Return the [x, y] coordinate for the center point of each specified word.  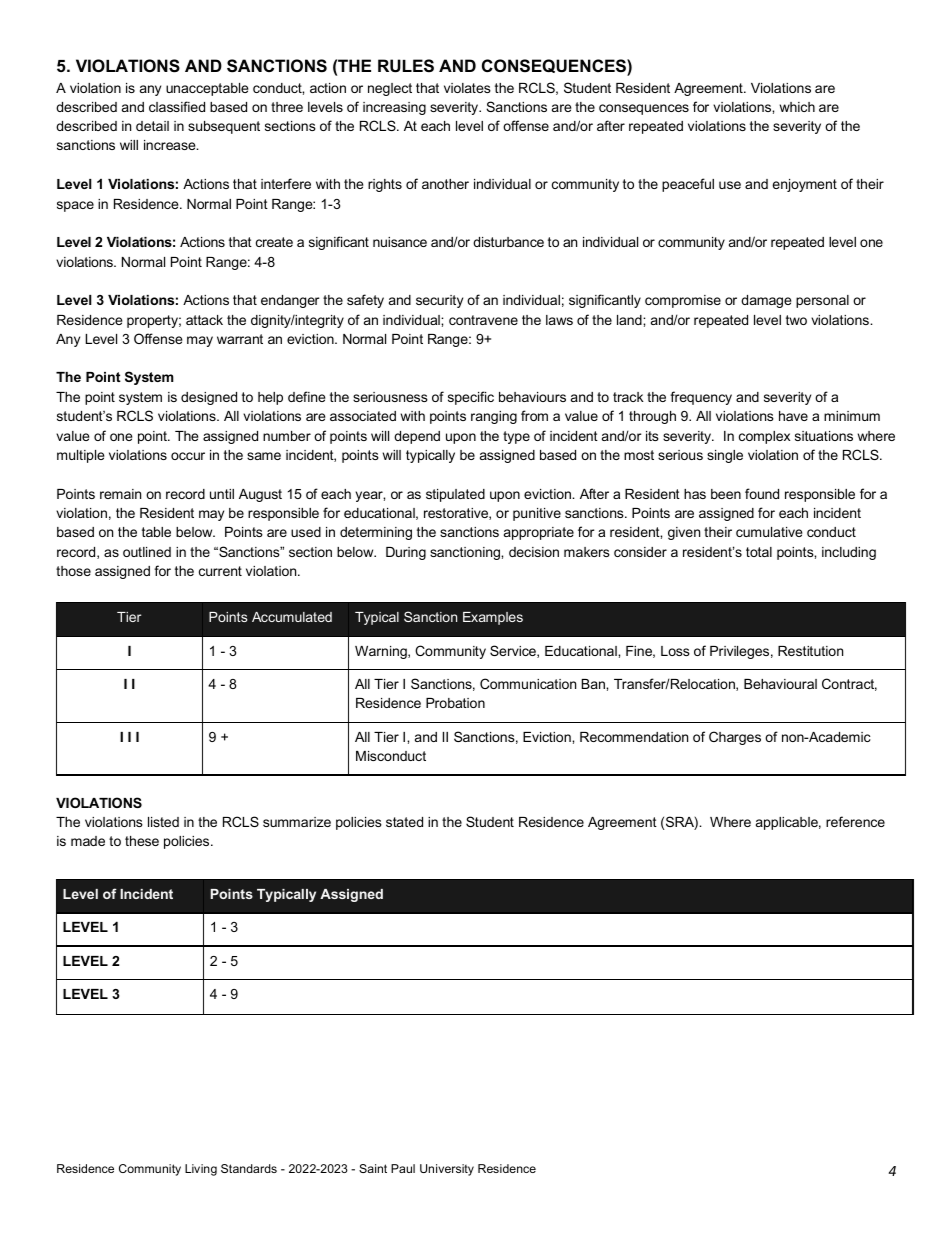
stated [404, 822]
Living [201, 1170]
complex [764, 437]
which [797, 107]
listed [163, 822]
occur [188, 456]
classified [177, 106]
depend [417, 437]
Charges [735, 738]
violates [467, 88]
